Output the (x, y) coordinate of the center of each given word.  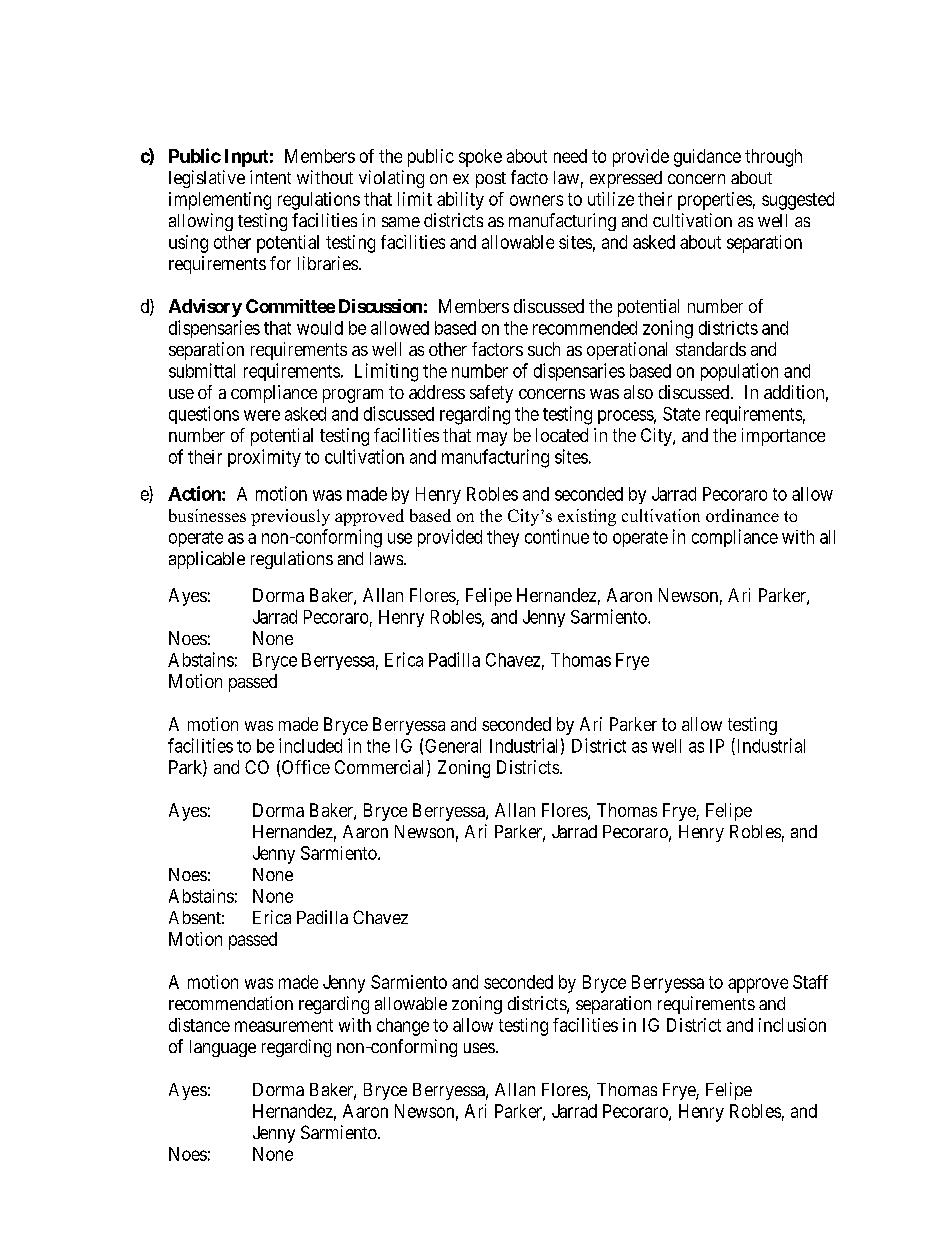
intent (270, 177)
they (503, 538)
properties (715, 201)
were (262, 415)
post (491, 180)
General (453, 746)
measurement (284, 1025)
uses (479, 1048)
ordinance (742, 515)
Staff (810, 982)
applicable (207, 560)
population (739, 372)
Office (306, 767)
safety (491, 394)
